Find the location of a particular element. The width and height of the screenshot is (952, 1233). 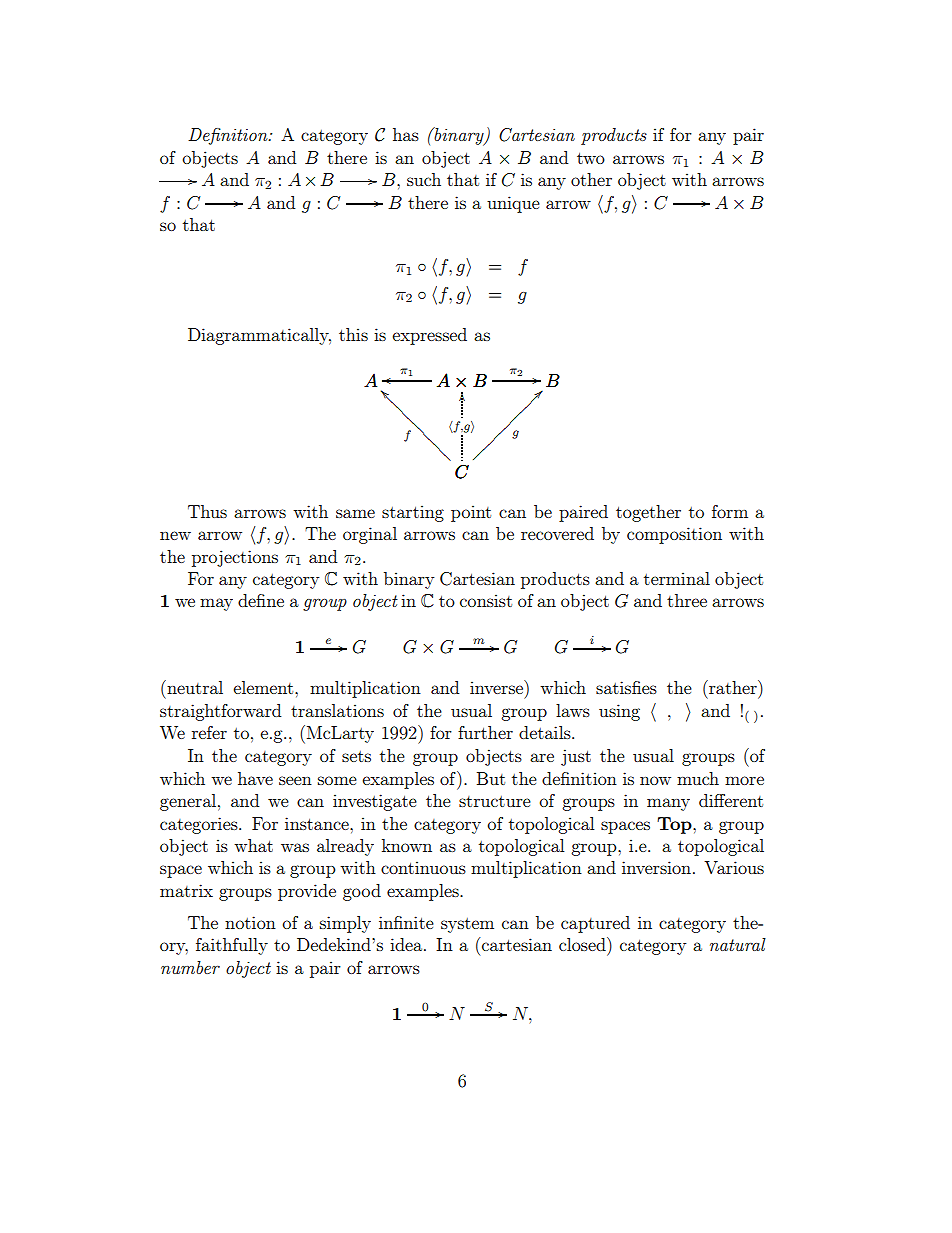

notion is located at coordinates (250, 922).
